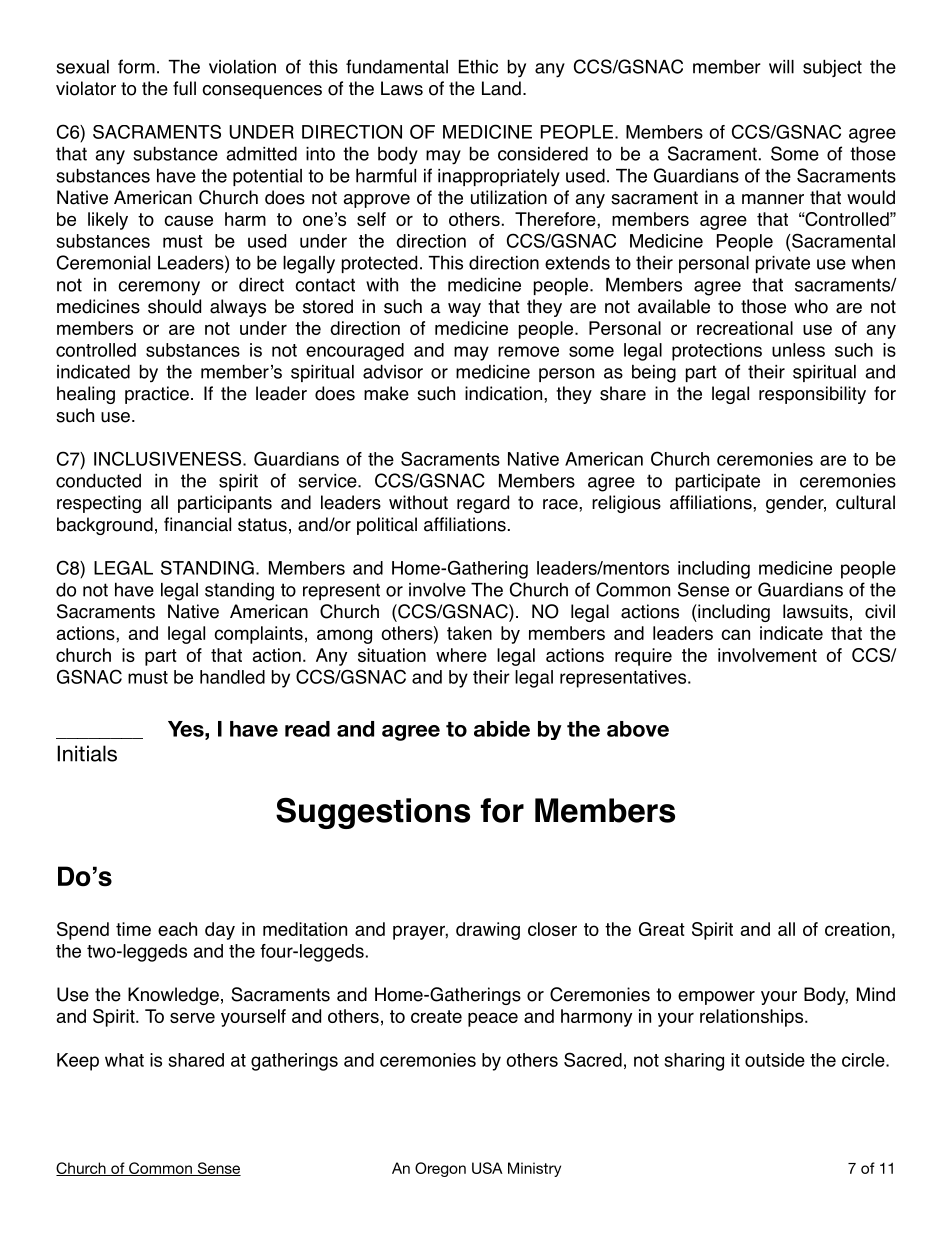 Image resolution: width=952 pixels, height=1233 pixels. What do you see at coordinates (528, 351) in the document?
I see `remove` at bounding box center [528, 351].
